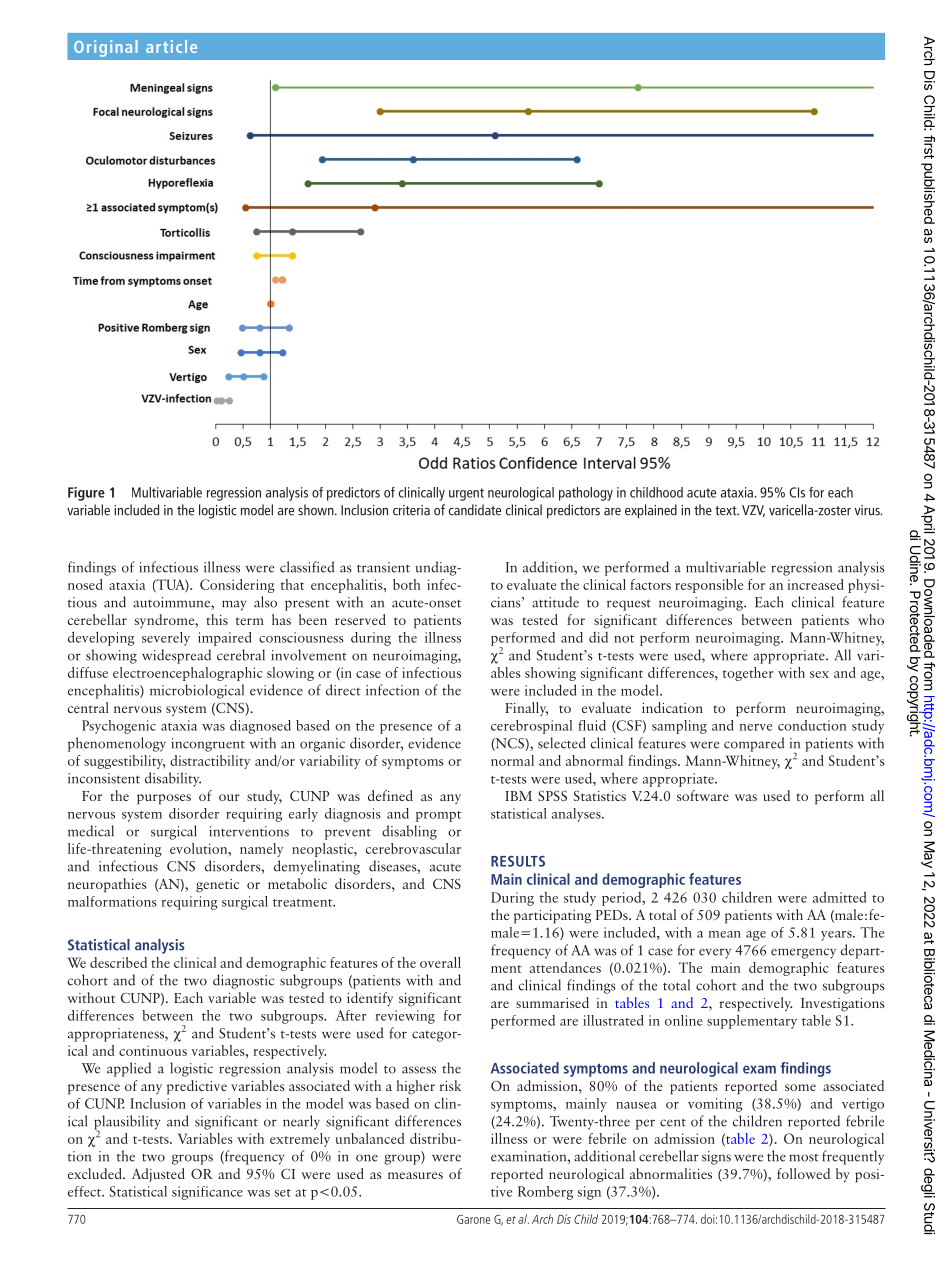  What do you see at coordinates (106, 48) in the screenshot?
I see `Original` at bounding box center [106, 48].
